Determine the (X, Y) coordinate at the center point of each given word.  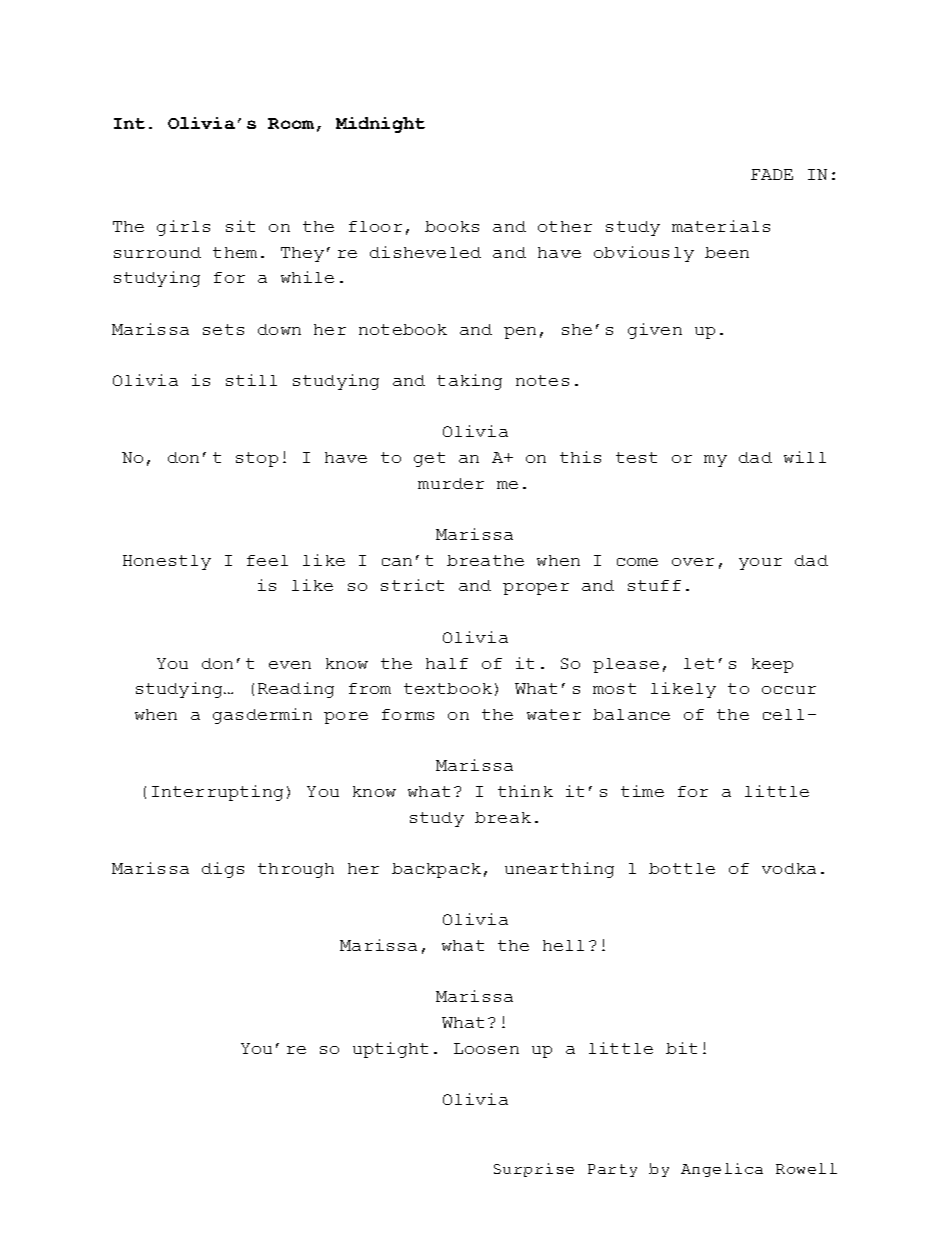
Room (291, 123)
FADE (772, 174)
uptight (390, 1050)
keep (772, 665)
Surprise (534, 1170)
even (290, 665)
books (452, 226)
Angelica (722, 1170)
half (447, 663)
